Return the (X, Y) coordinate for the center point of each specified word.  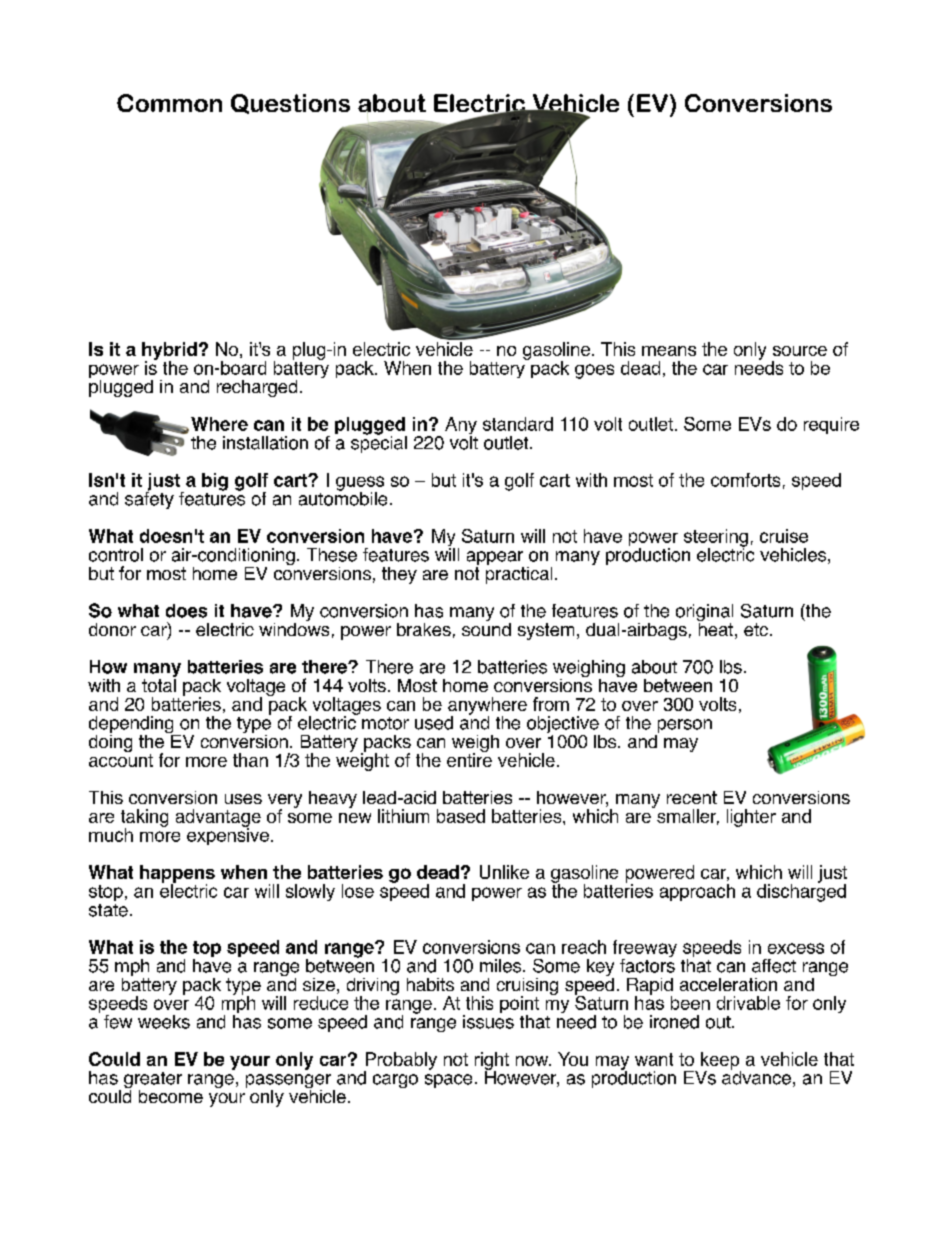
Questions (290, 104)
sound (486, 628)
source (800, 351)
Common (169, 103)
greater (153, 1081)
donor (112, 629)
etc (756, 629)
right (492, 1062)
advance (756, 1076)
